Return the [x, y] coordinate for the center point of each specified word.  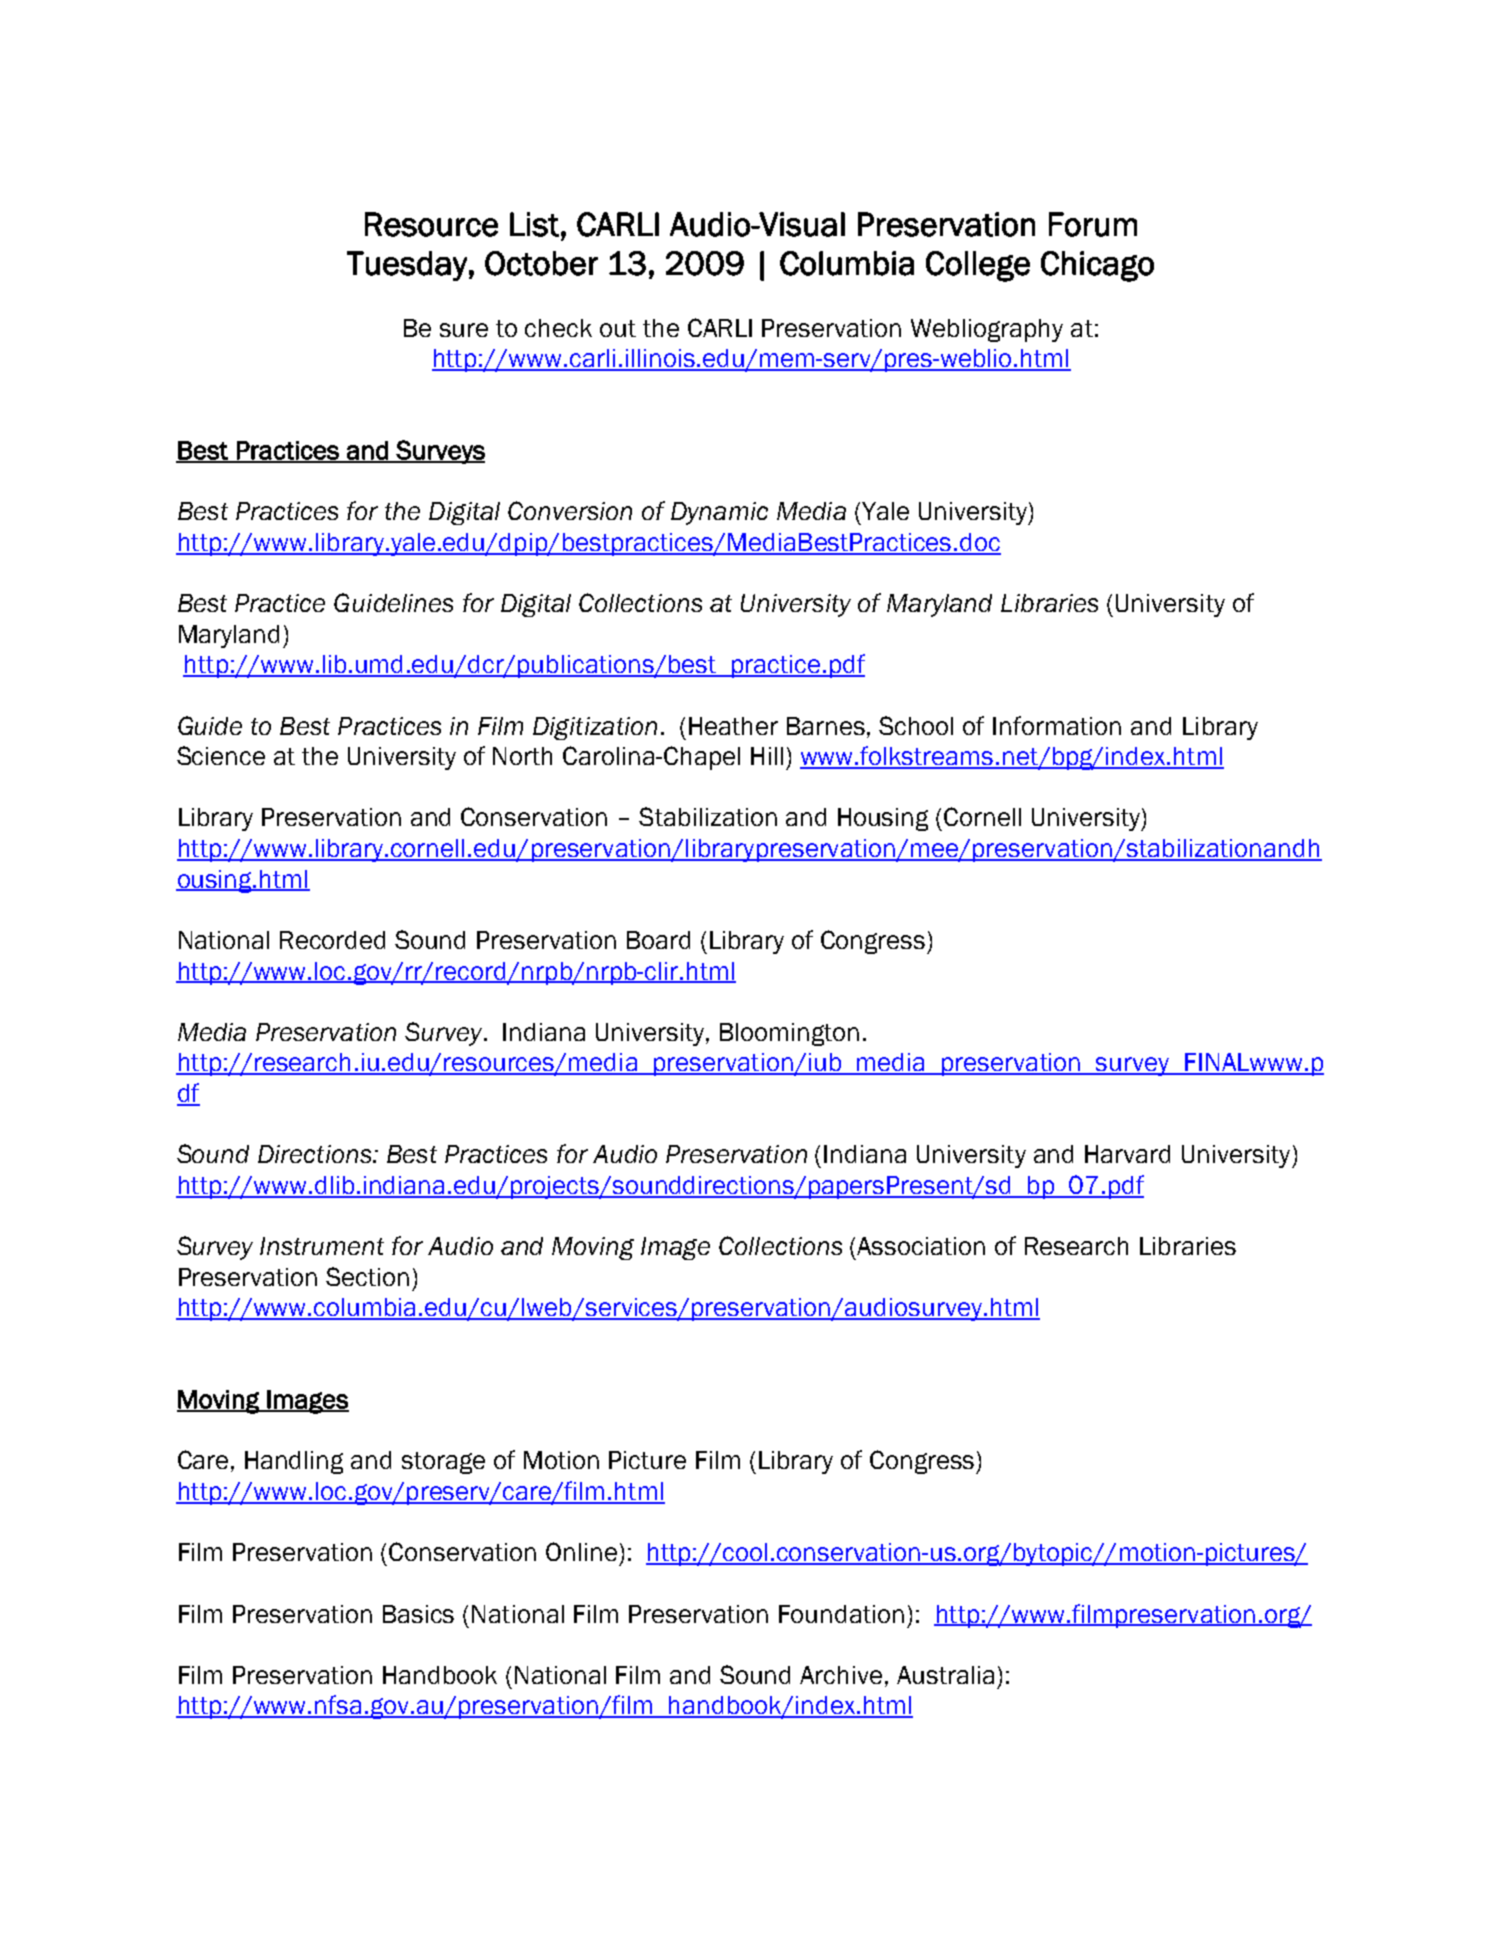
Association [921, 1246]
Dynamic [719, 513]
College [978, 266]
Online [581, 1551]
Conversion [570, 510]
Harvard [1127, 1154]
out [618, 328]
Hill [767, 756]
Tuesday [407, 266]
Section [367, 1276]
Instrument [322, 1246]
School [916, 725]
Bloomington [789, 1034]
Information [1057, 725]
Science [221, 755]
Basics [418, 1614]
